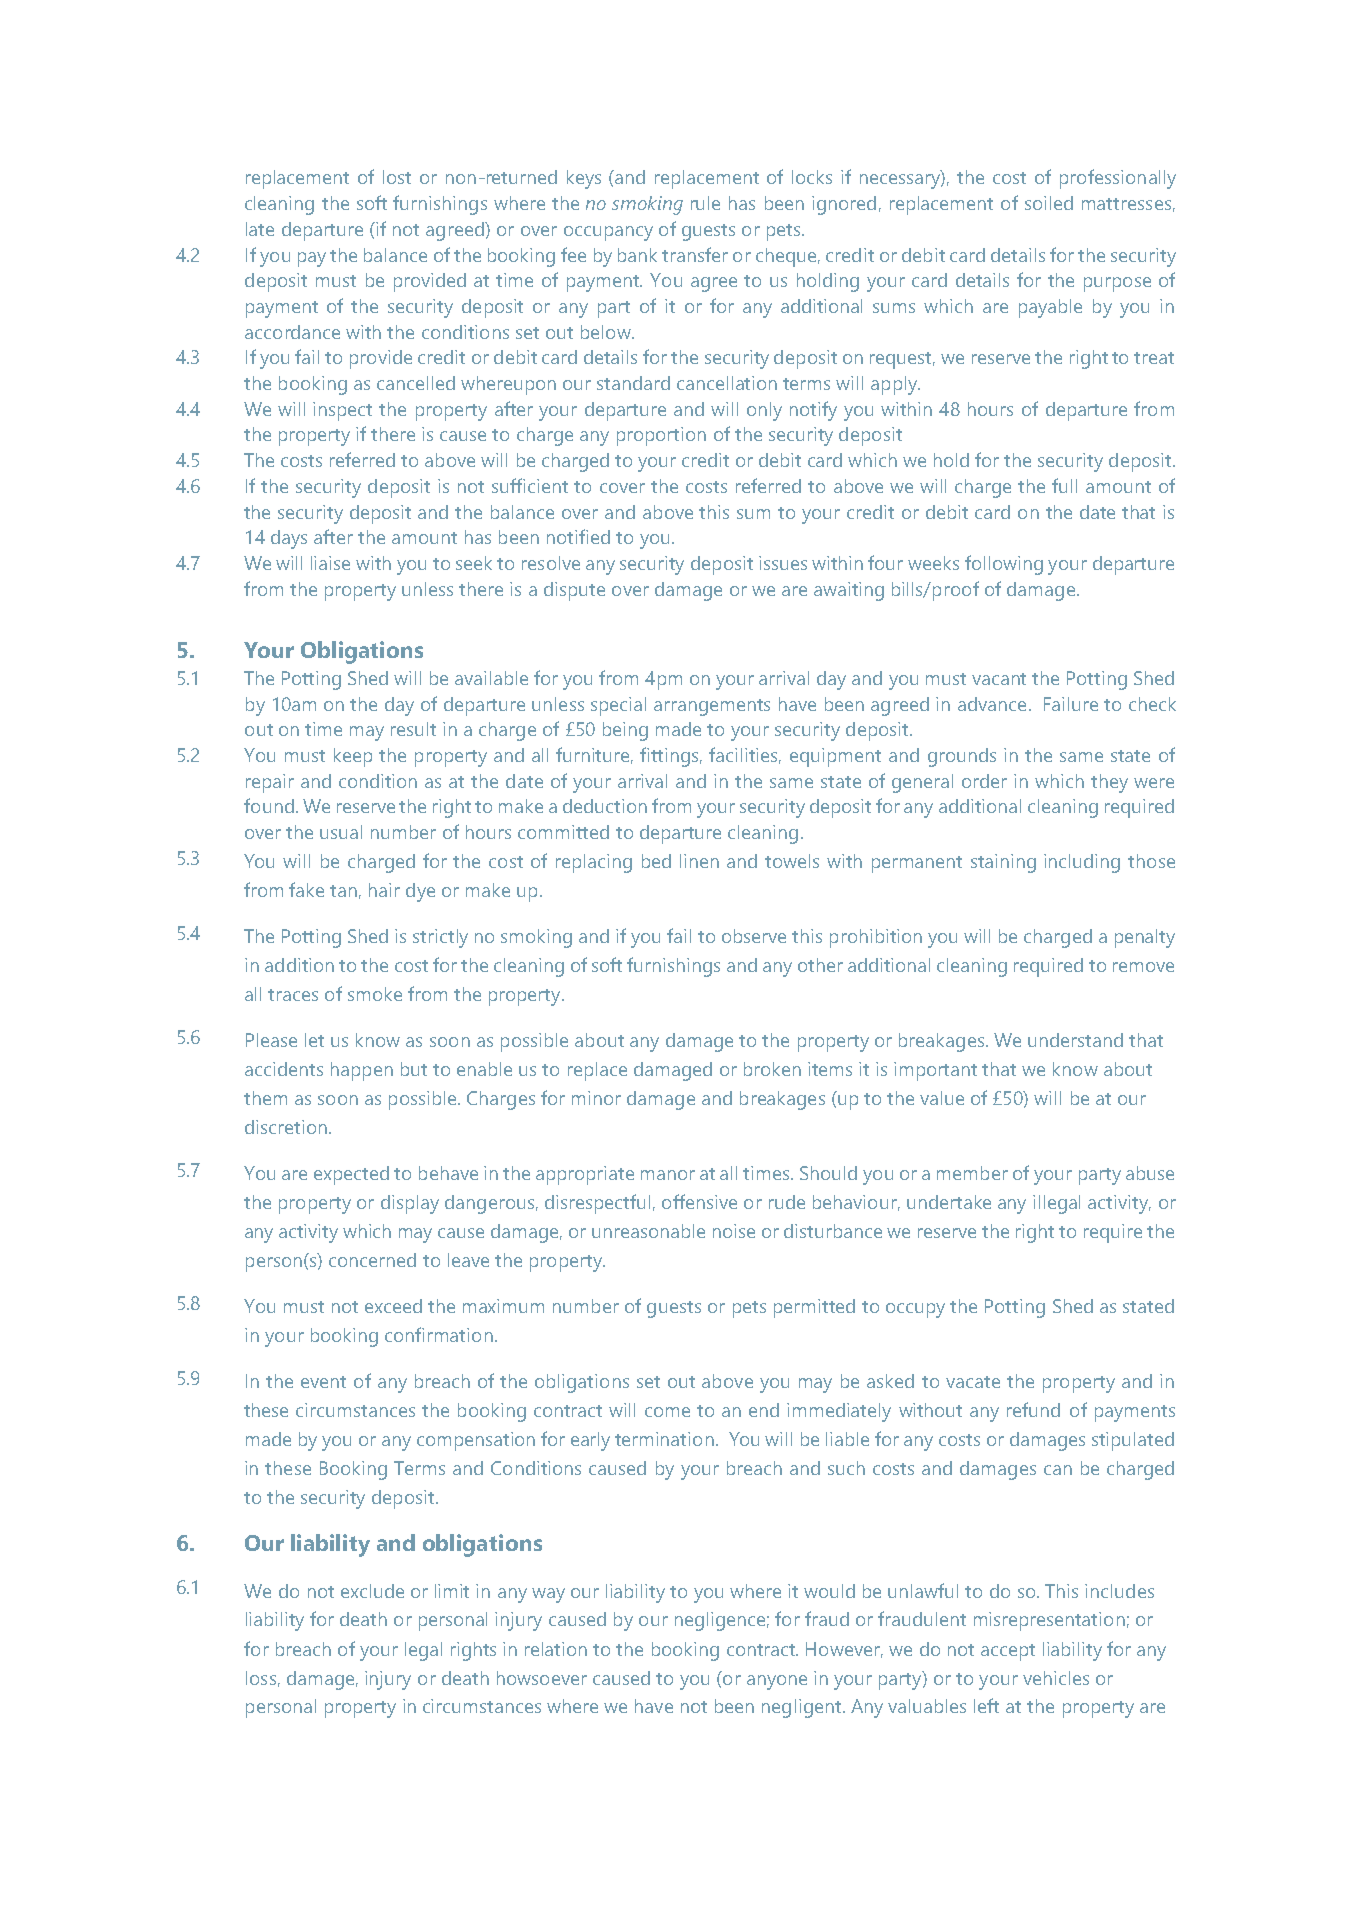 Image resolution: width=1353 pixels, height=1914 pixels. I want to click on exclude, so click(372, 1591).
